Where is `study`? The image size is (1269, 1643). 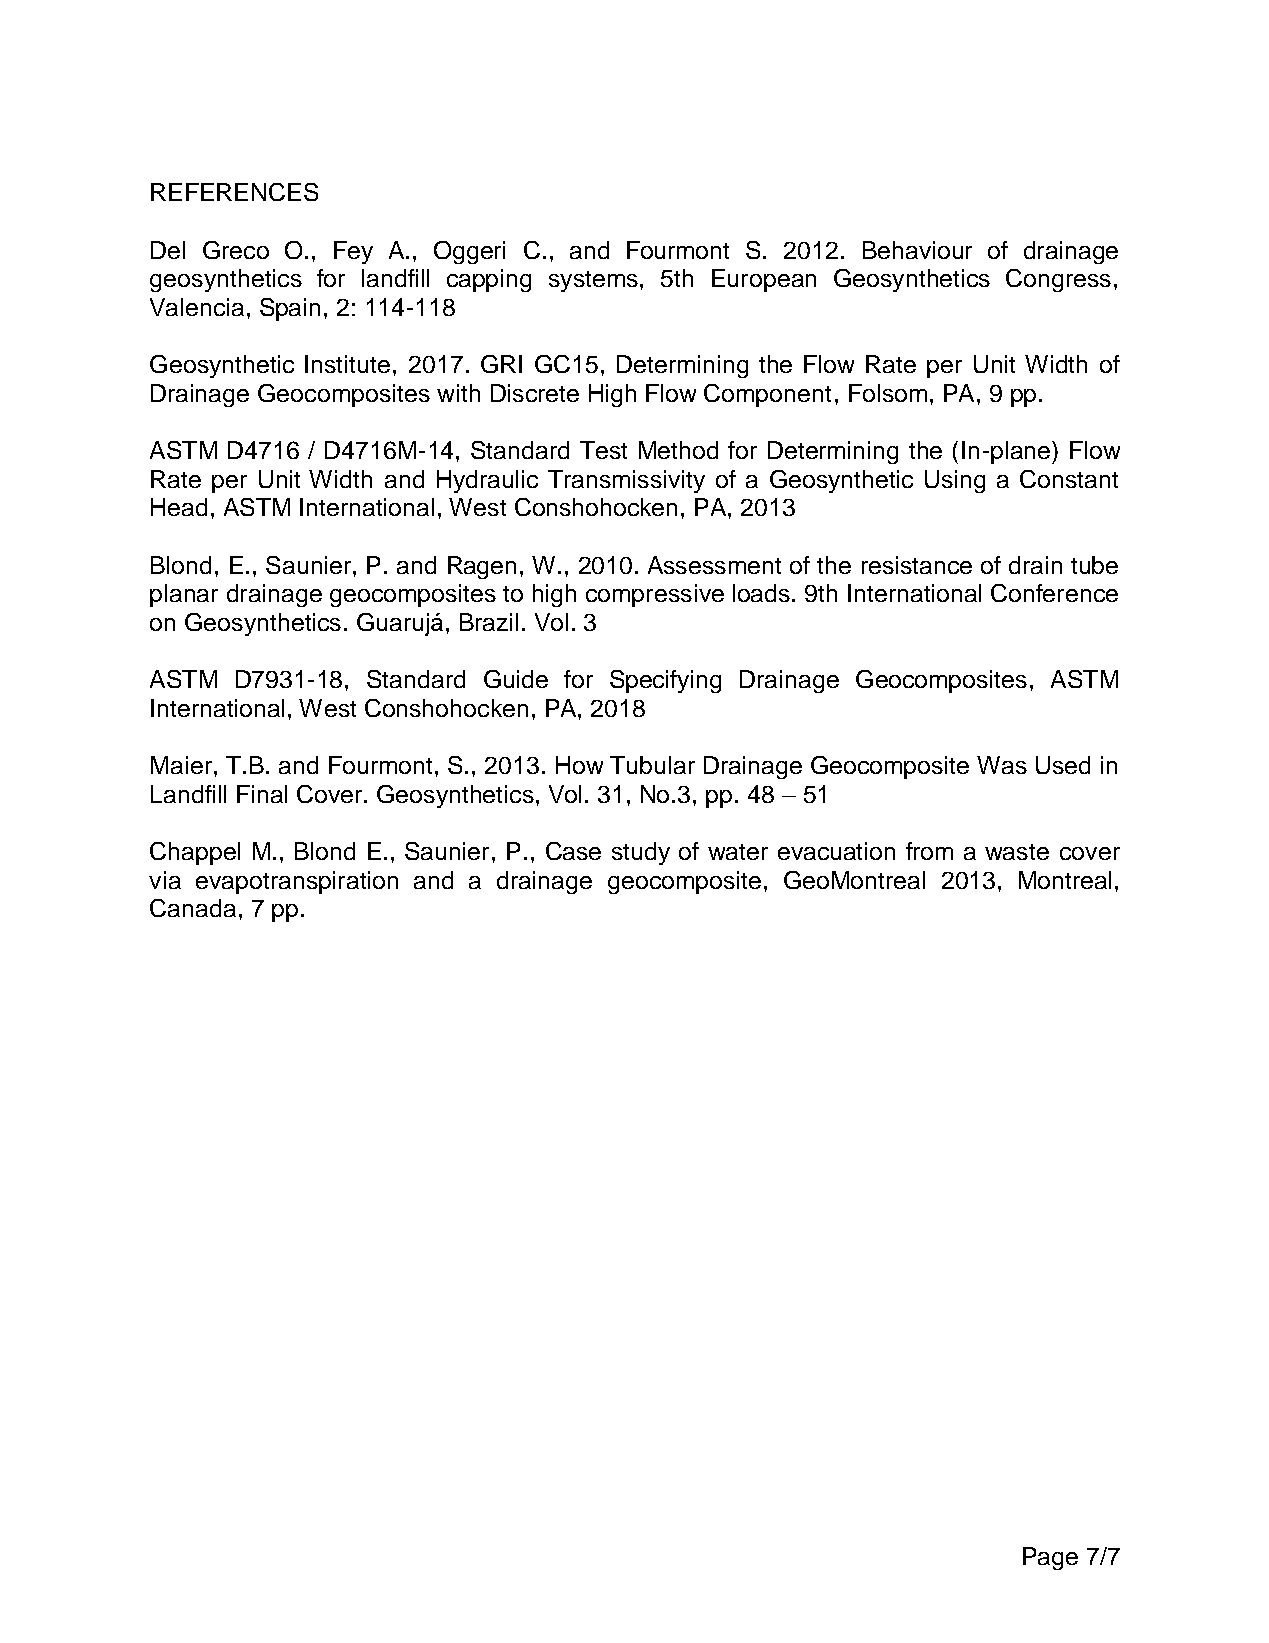 study is located at coordinates (641, 853).
